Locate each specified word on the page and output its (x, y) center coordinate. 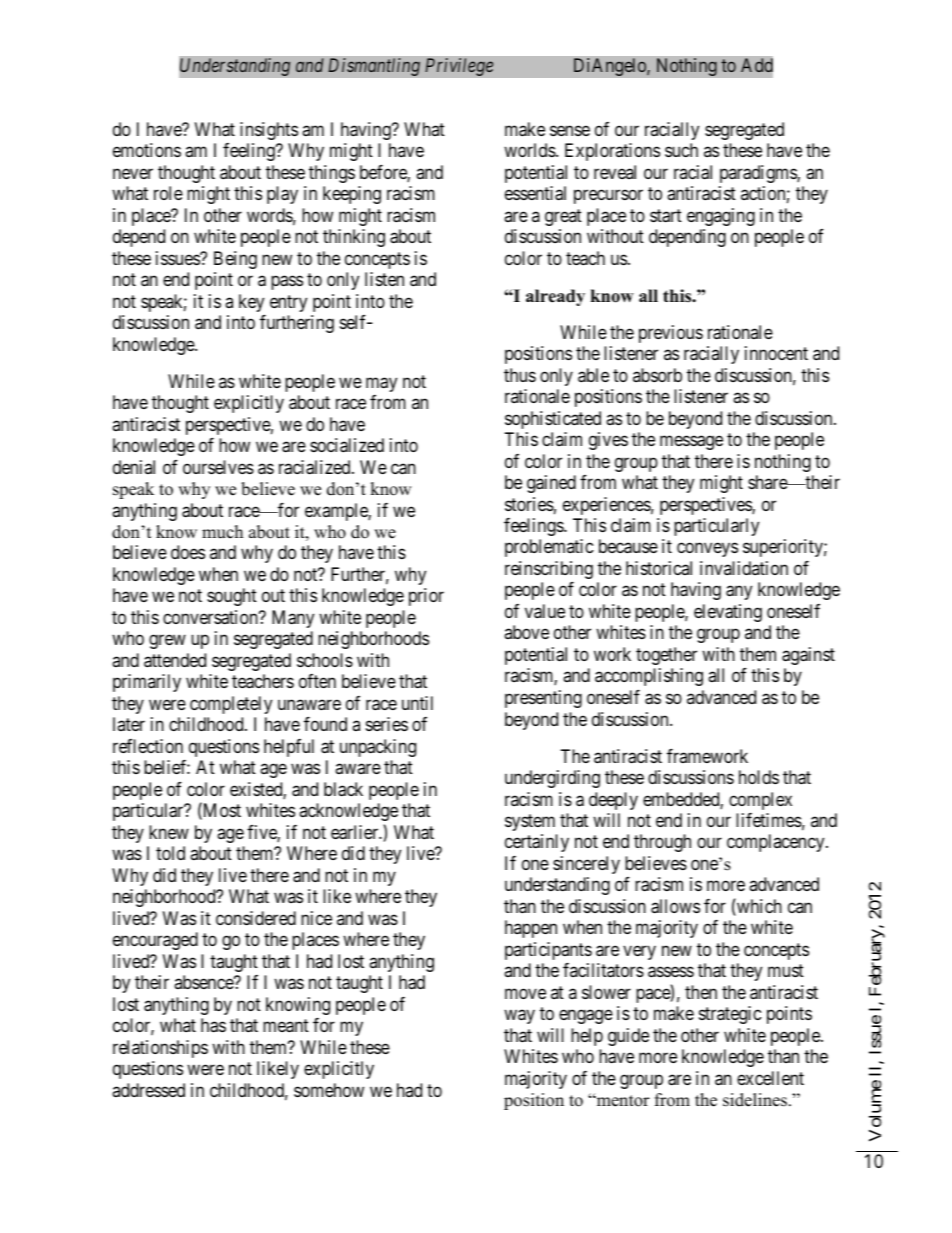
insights (269, 131)
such (681, 150)
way (519, 1017)
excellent (770, 1078)
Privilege (459, 67)
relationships (160, 1049)
